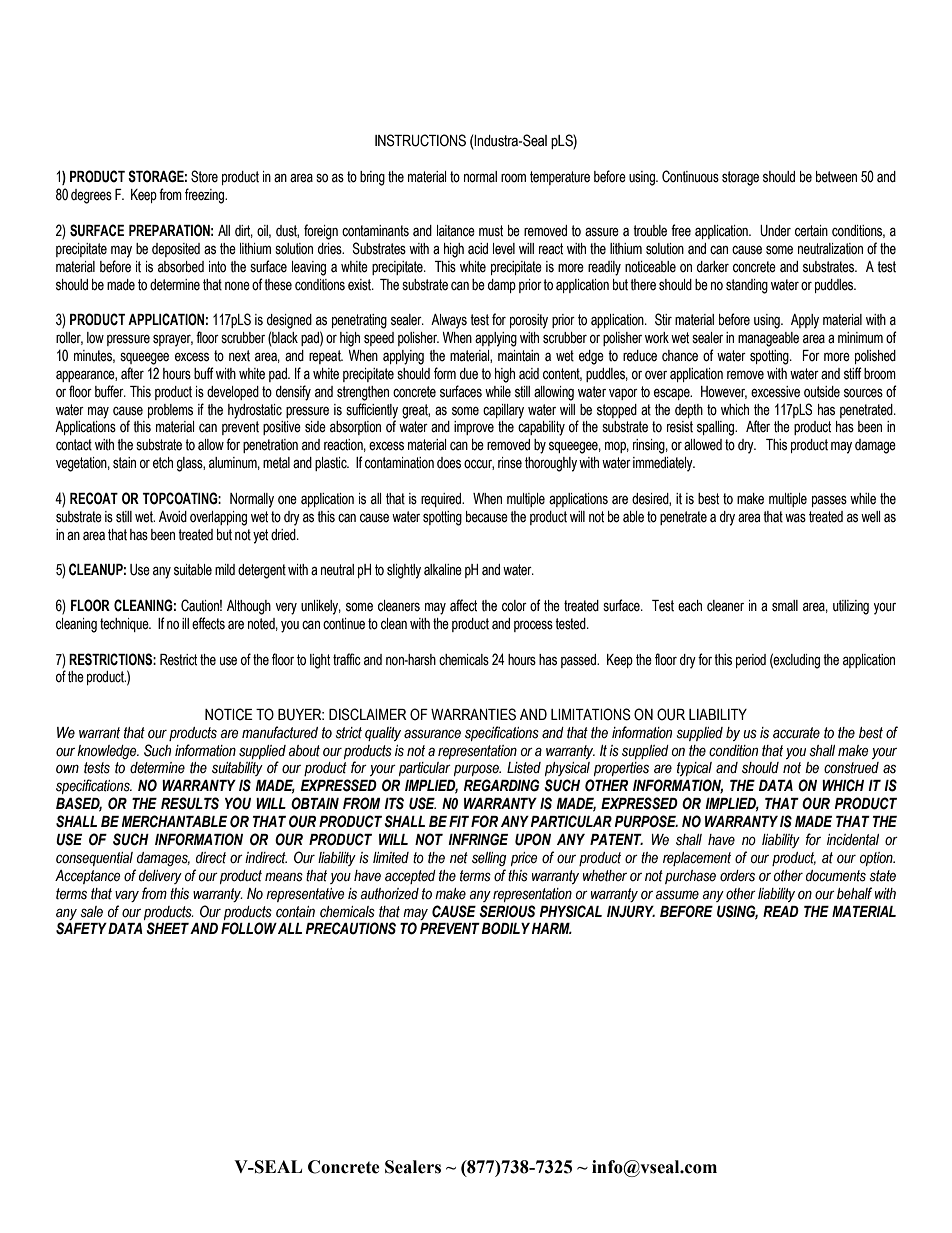 This screenshot has width=952, height=1233. What do you see at coordinates (507, 911) in the screenshot?
I see `SERIOUS` at bounding box center [507, 911].
